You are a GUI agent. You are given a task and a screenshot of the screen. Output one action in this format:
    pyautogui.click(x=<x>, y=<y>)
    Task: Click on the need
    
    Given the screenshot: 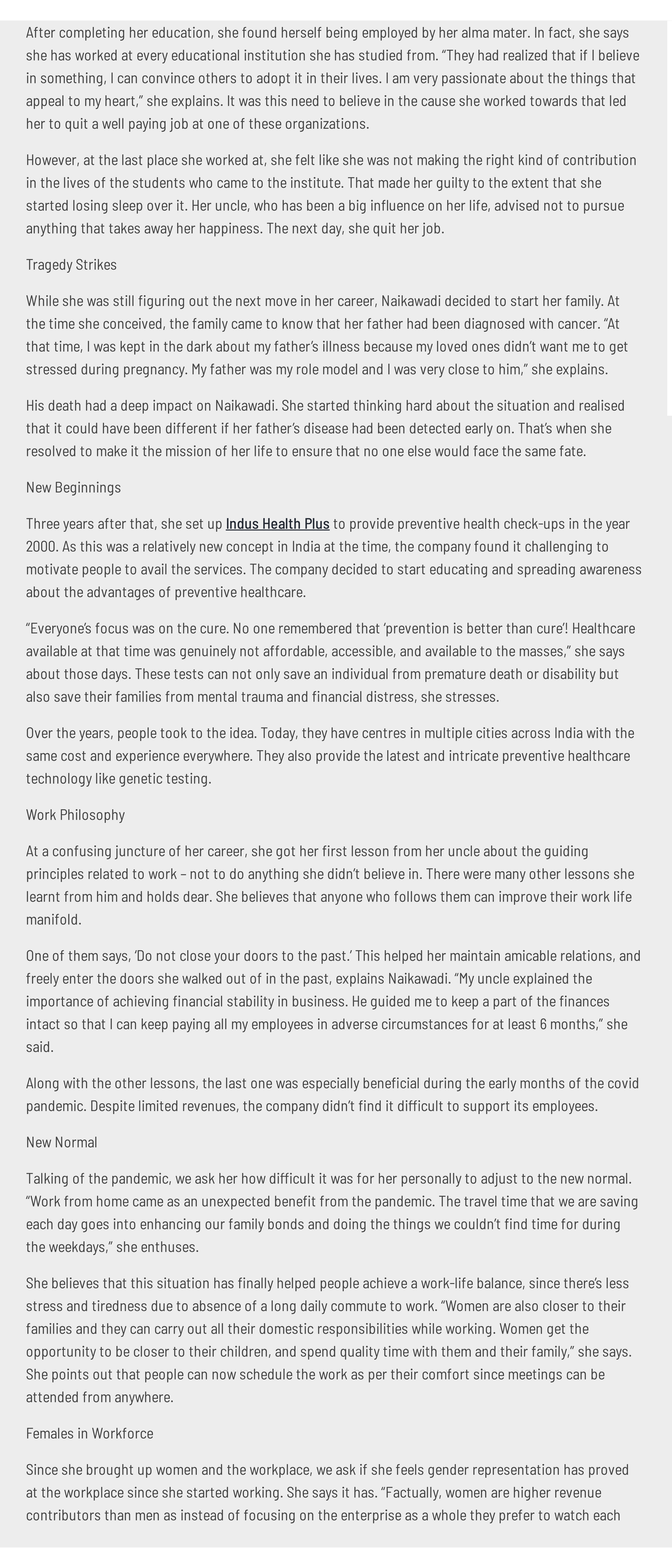 What is the action you would take?
    pyautogui.click(x=305, y=100)
